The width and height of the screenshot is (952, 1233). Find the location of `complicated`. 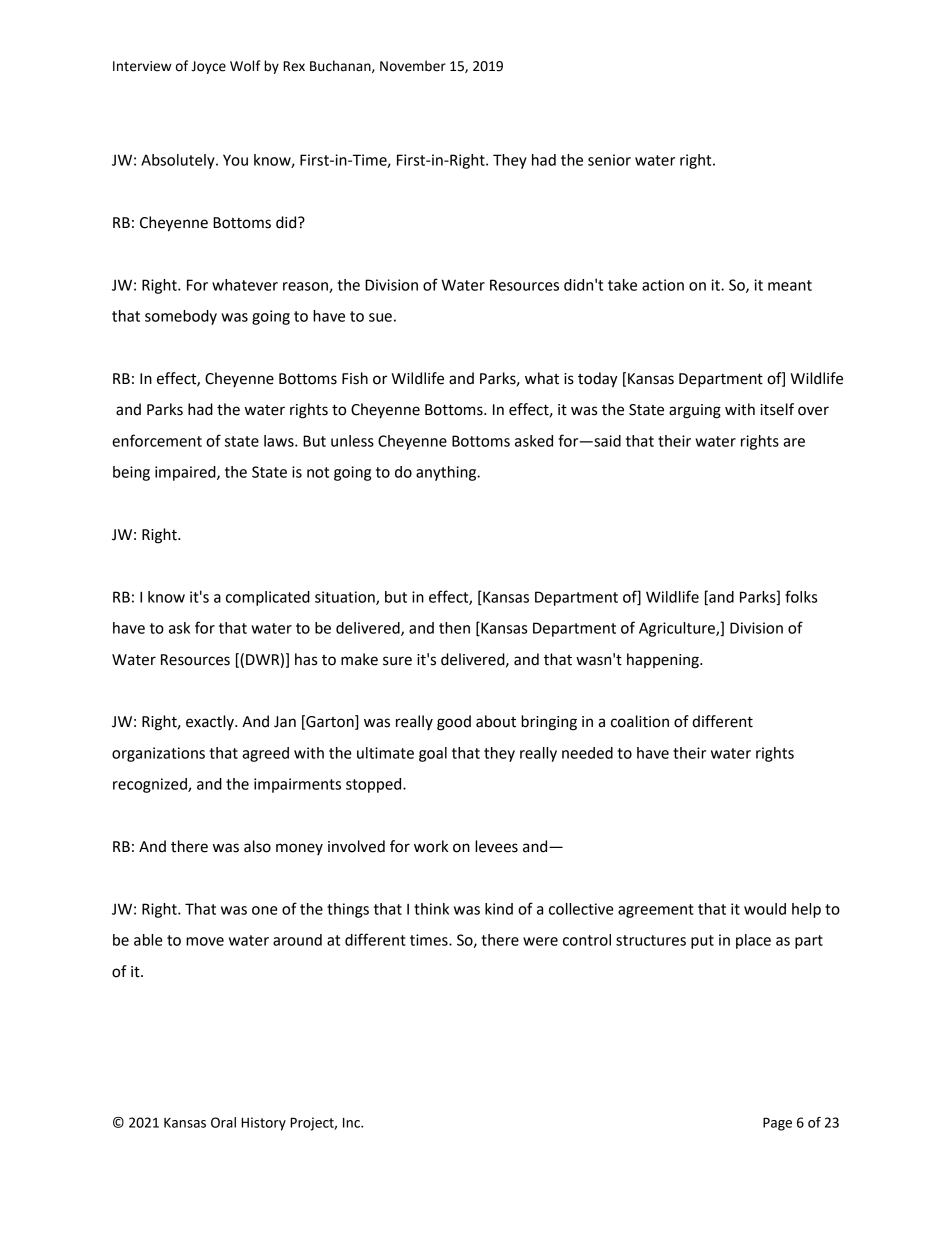

complicated is located at coordinates (268, 598).
